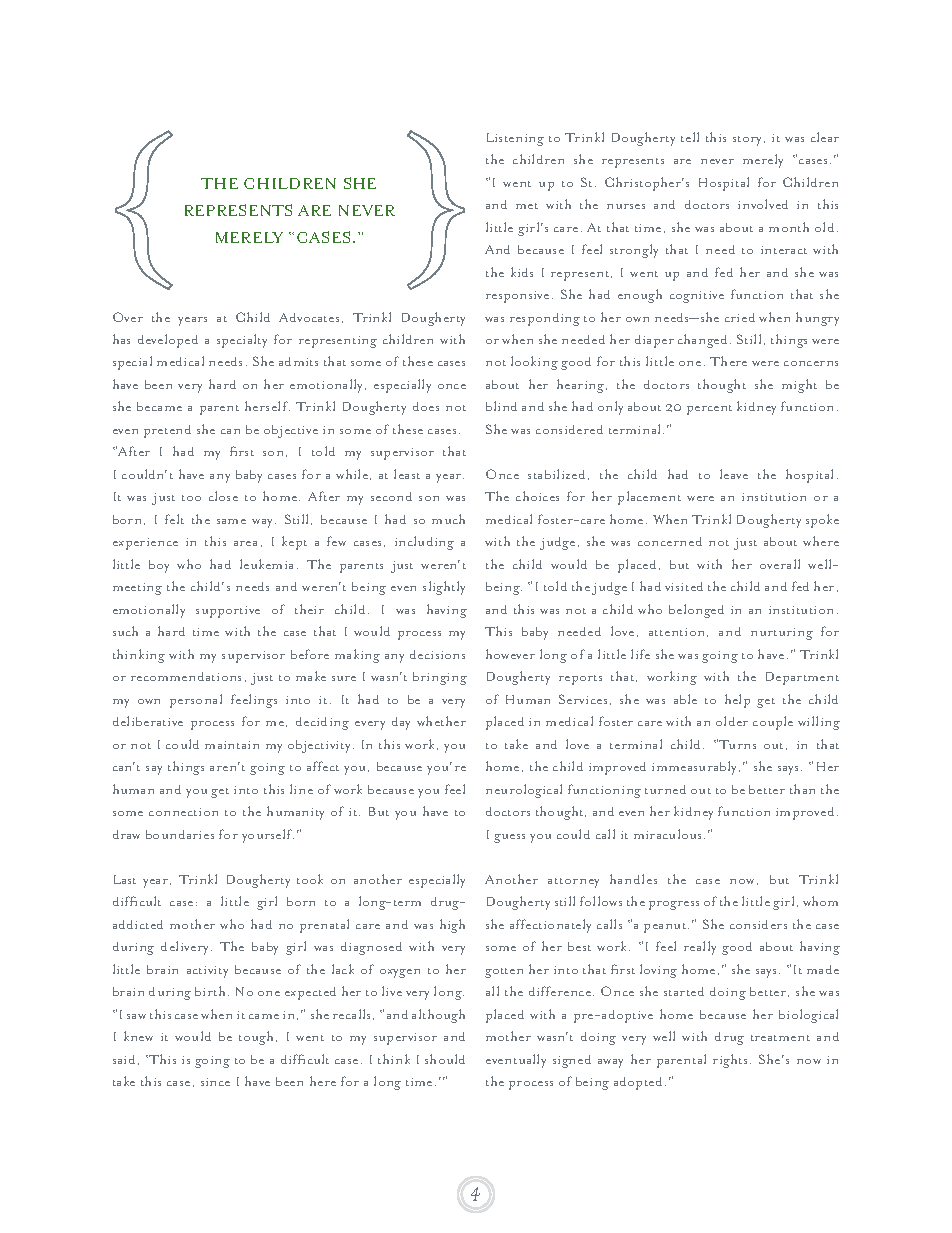 The height and width of the page is (1233, 952). What do you see at coordinates (309, 317) in the page?
I see `Advocates` at bounding box center [309, 317].
